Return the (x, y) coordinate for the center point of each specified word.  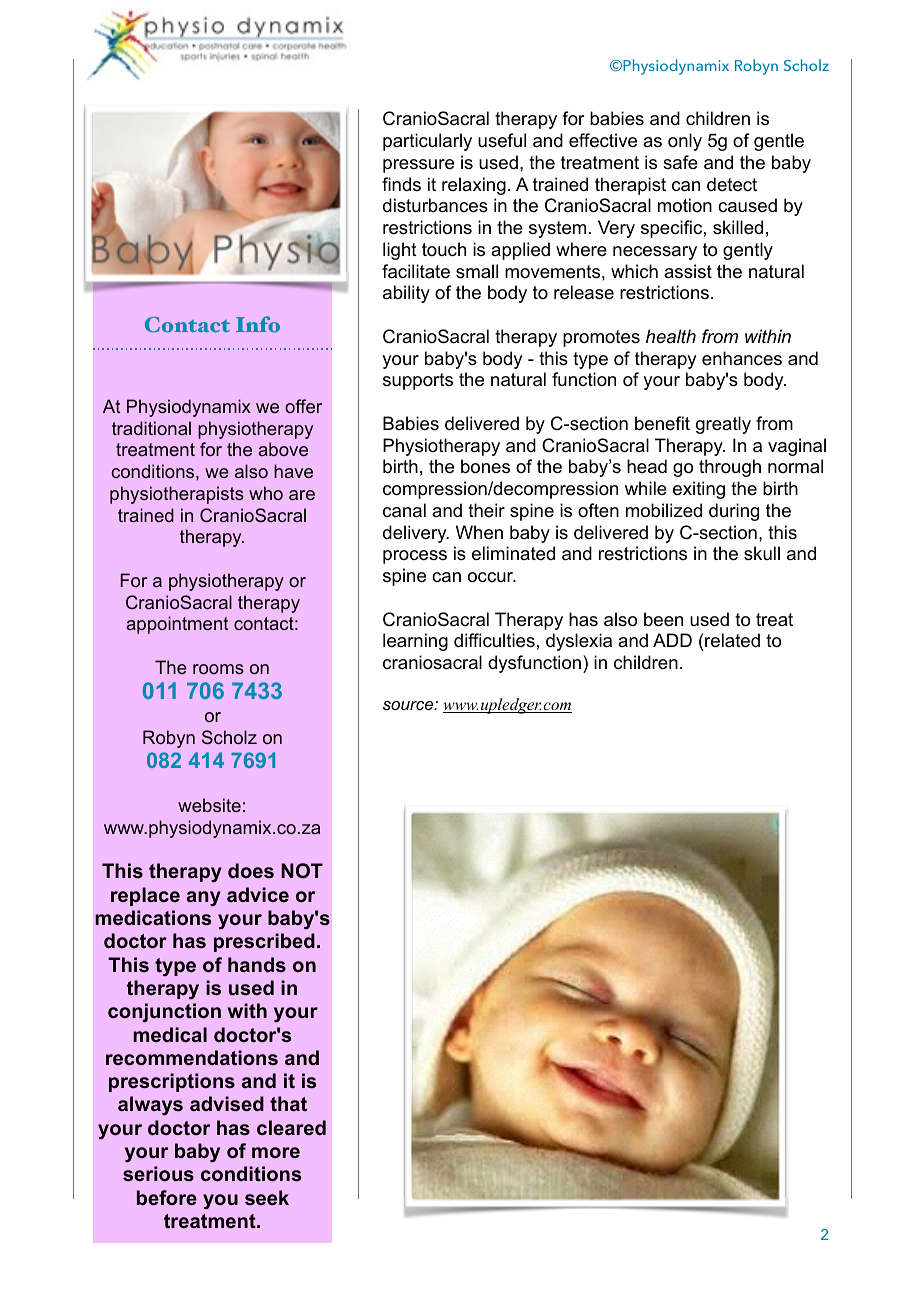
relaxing (474, 186)
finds (401, 184)
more (276, 1152)
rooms (218, 669)
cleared (291, 1127)
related (731, 642)
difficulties (494, 640)
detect (732, 184)
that (288, 1103)
